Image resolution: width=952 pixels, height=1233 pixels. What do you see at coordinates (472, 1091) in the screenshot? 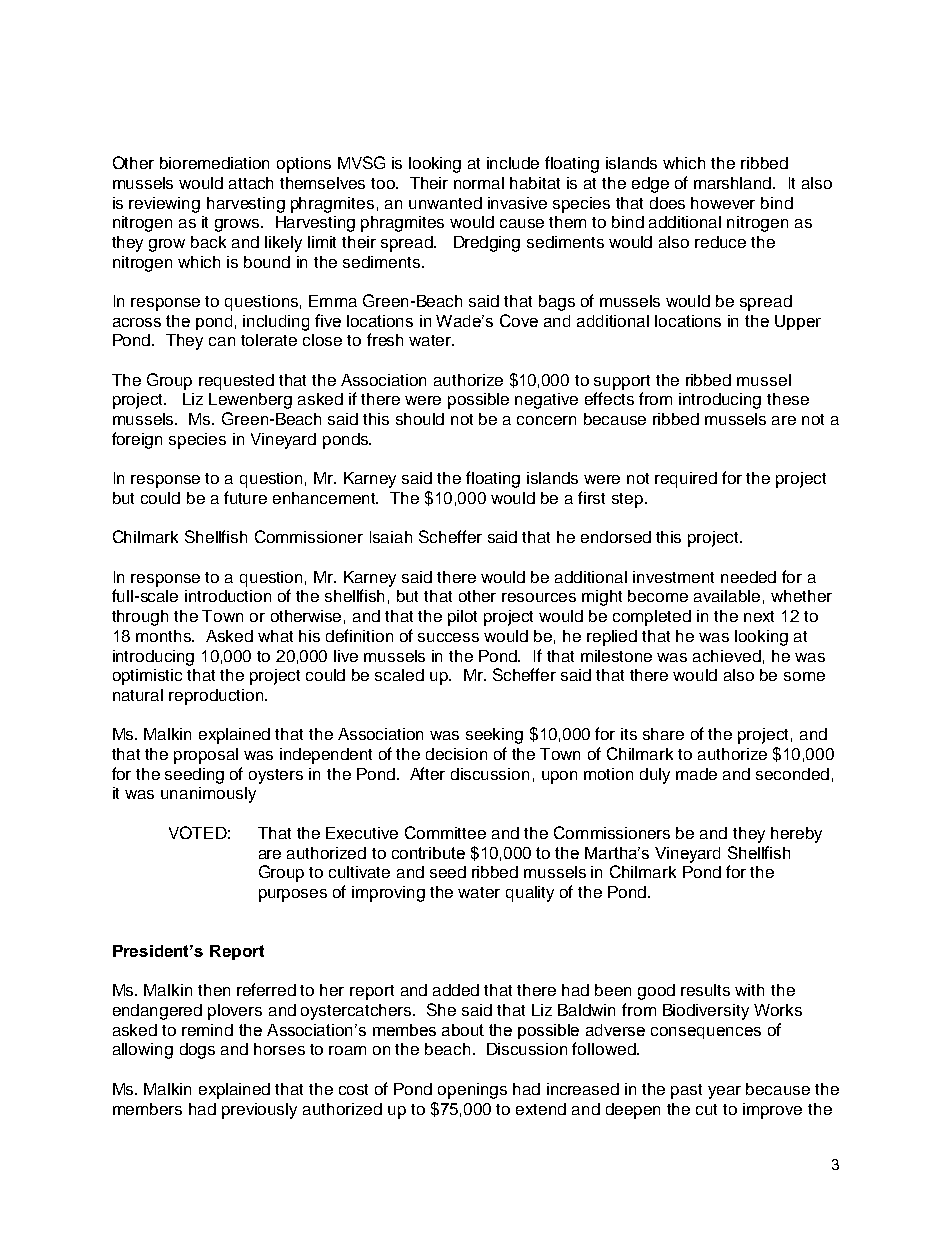
I see `openings` at bounding box center [472, 1091].
